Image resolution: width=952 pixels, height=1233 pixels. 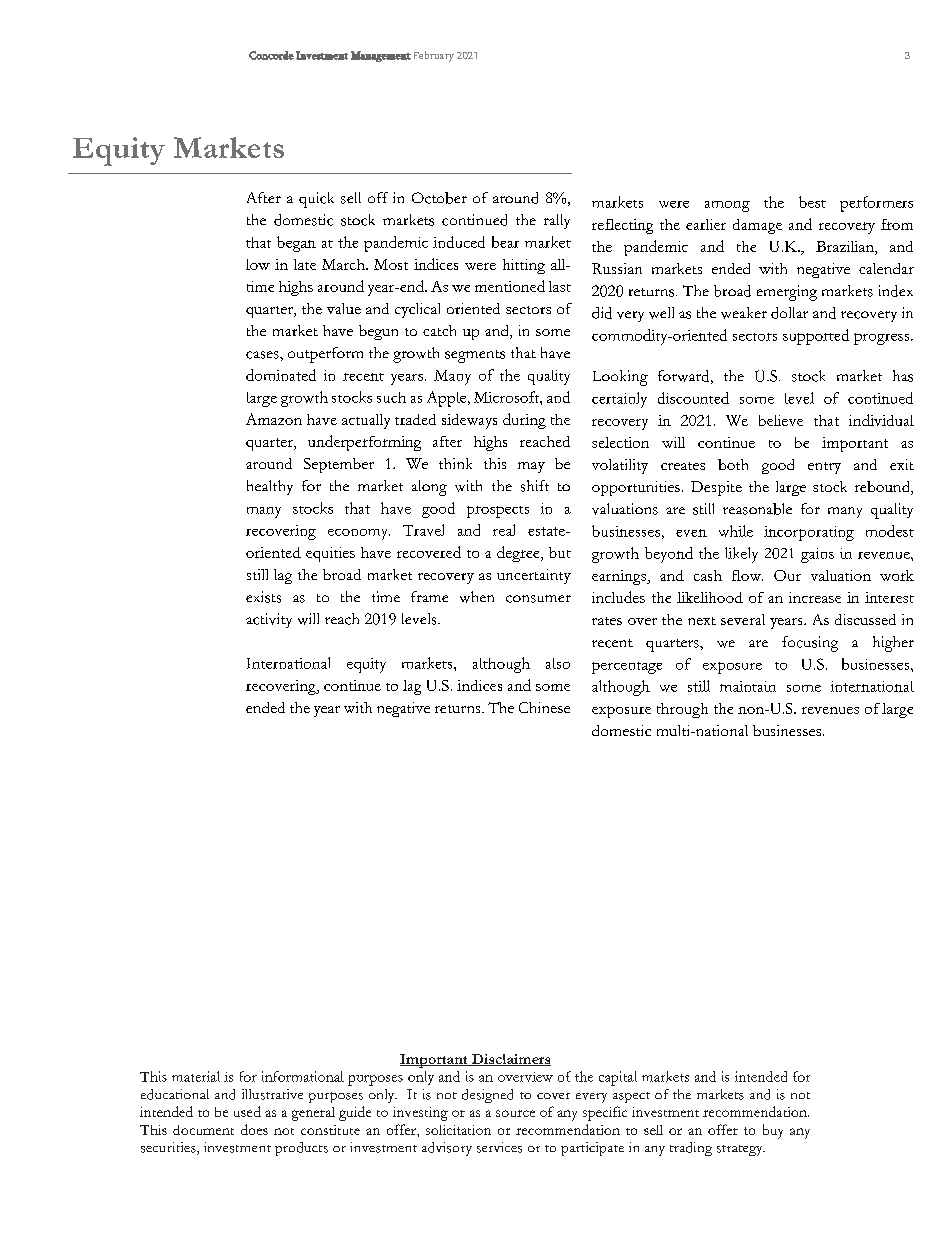 I want to click on February, so click(x=434, y=56).
